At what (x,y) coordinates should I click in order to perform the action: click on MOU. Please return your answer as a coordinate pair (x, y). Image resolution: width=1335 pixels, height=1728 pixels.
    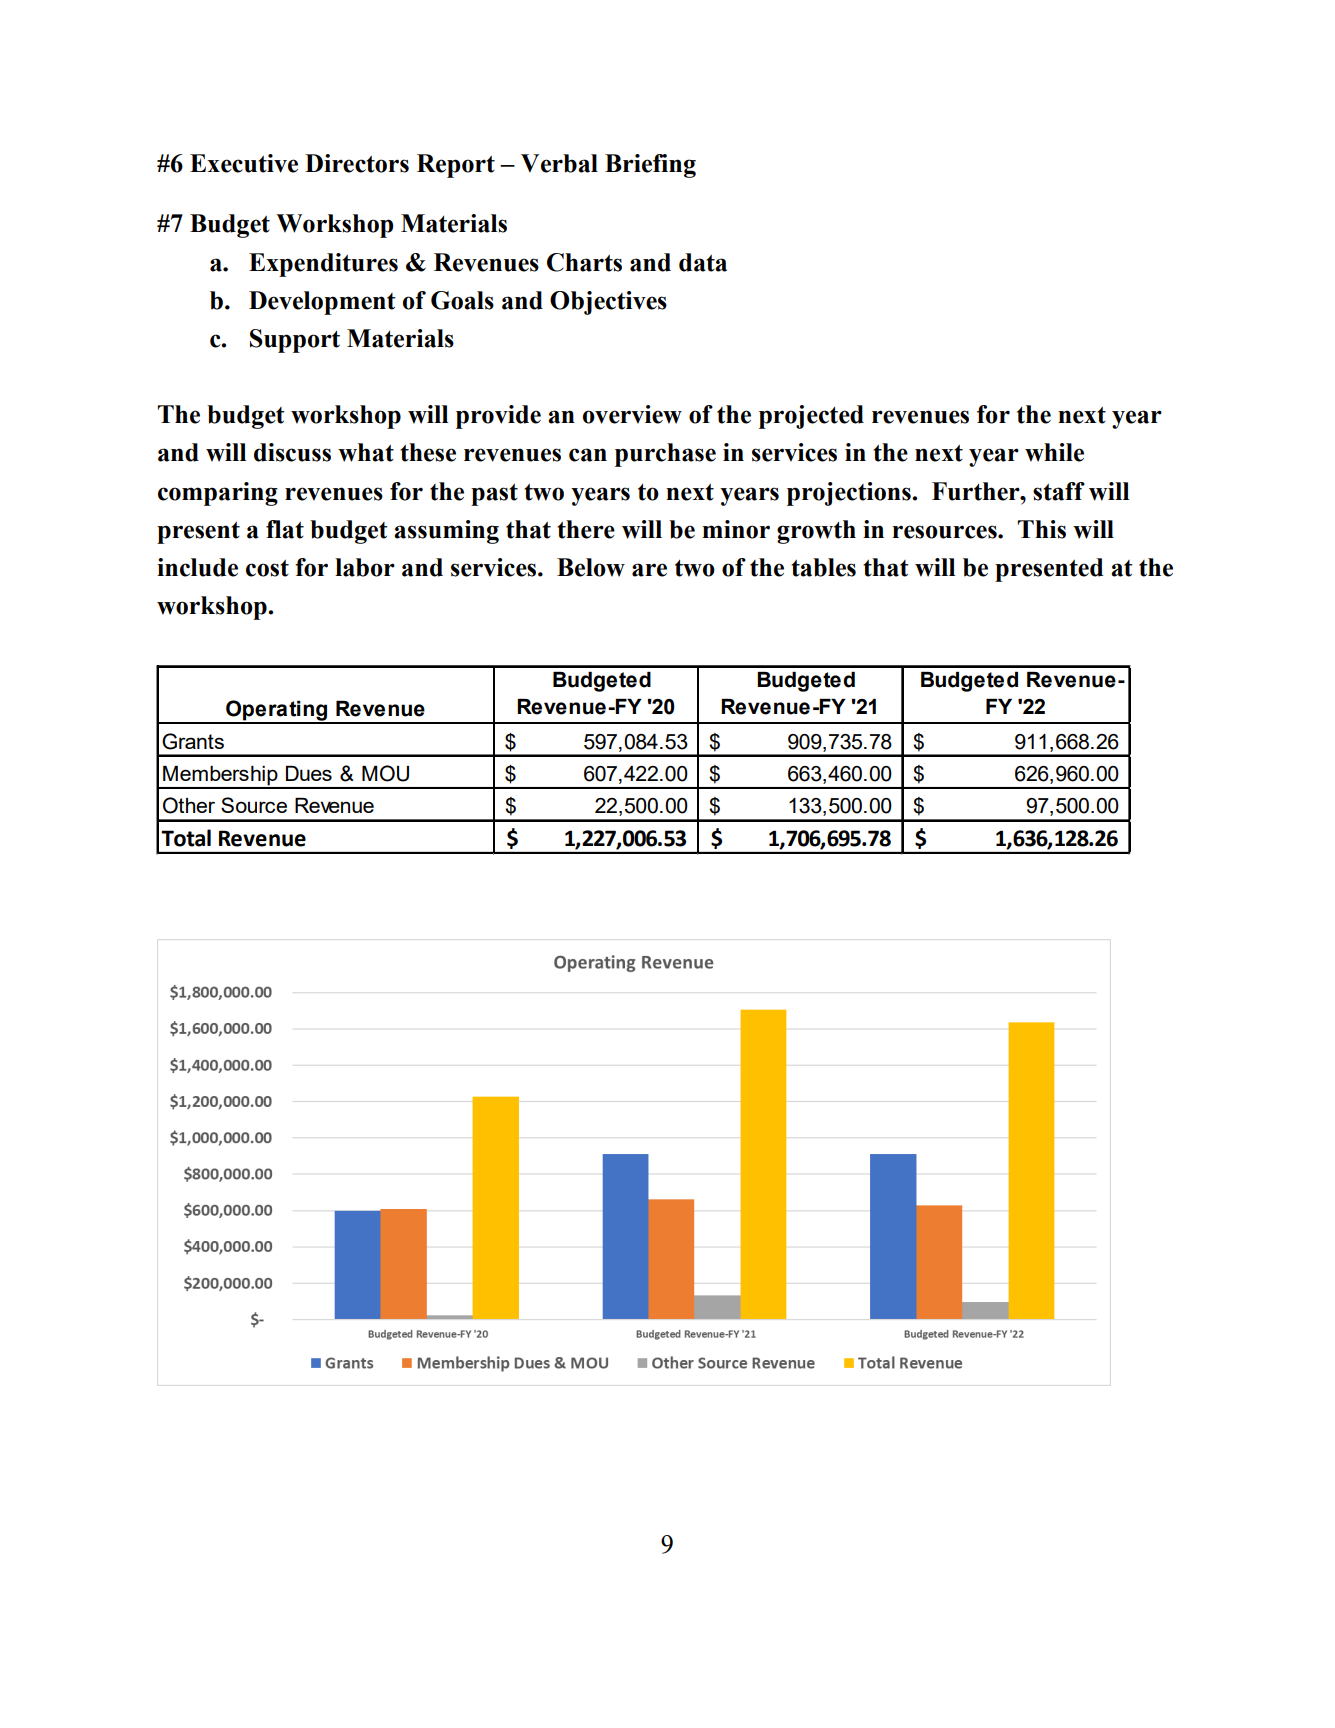
    Looking at the image, I should click on (385, 773).
